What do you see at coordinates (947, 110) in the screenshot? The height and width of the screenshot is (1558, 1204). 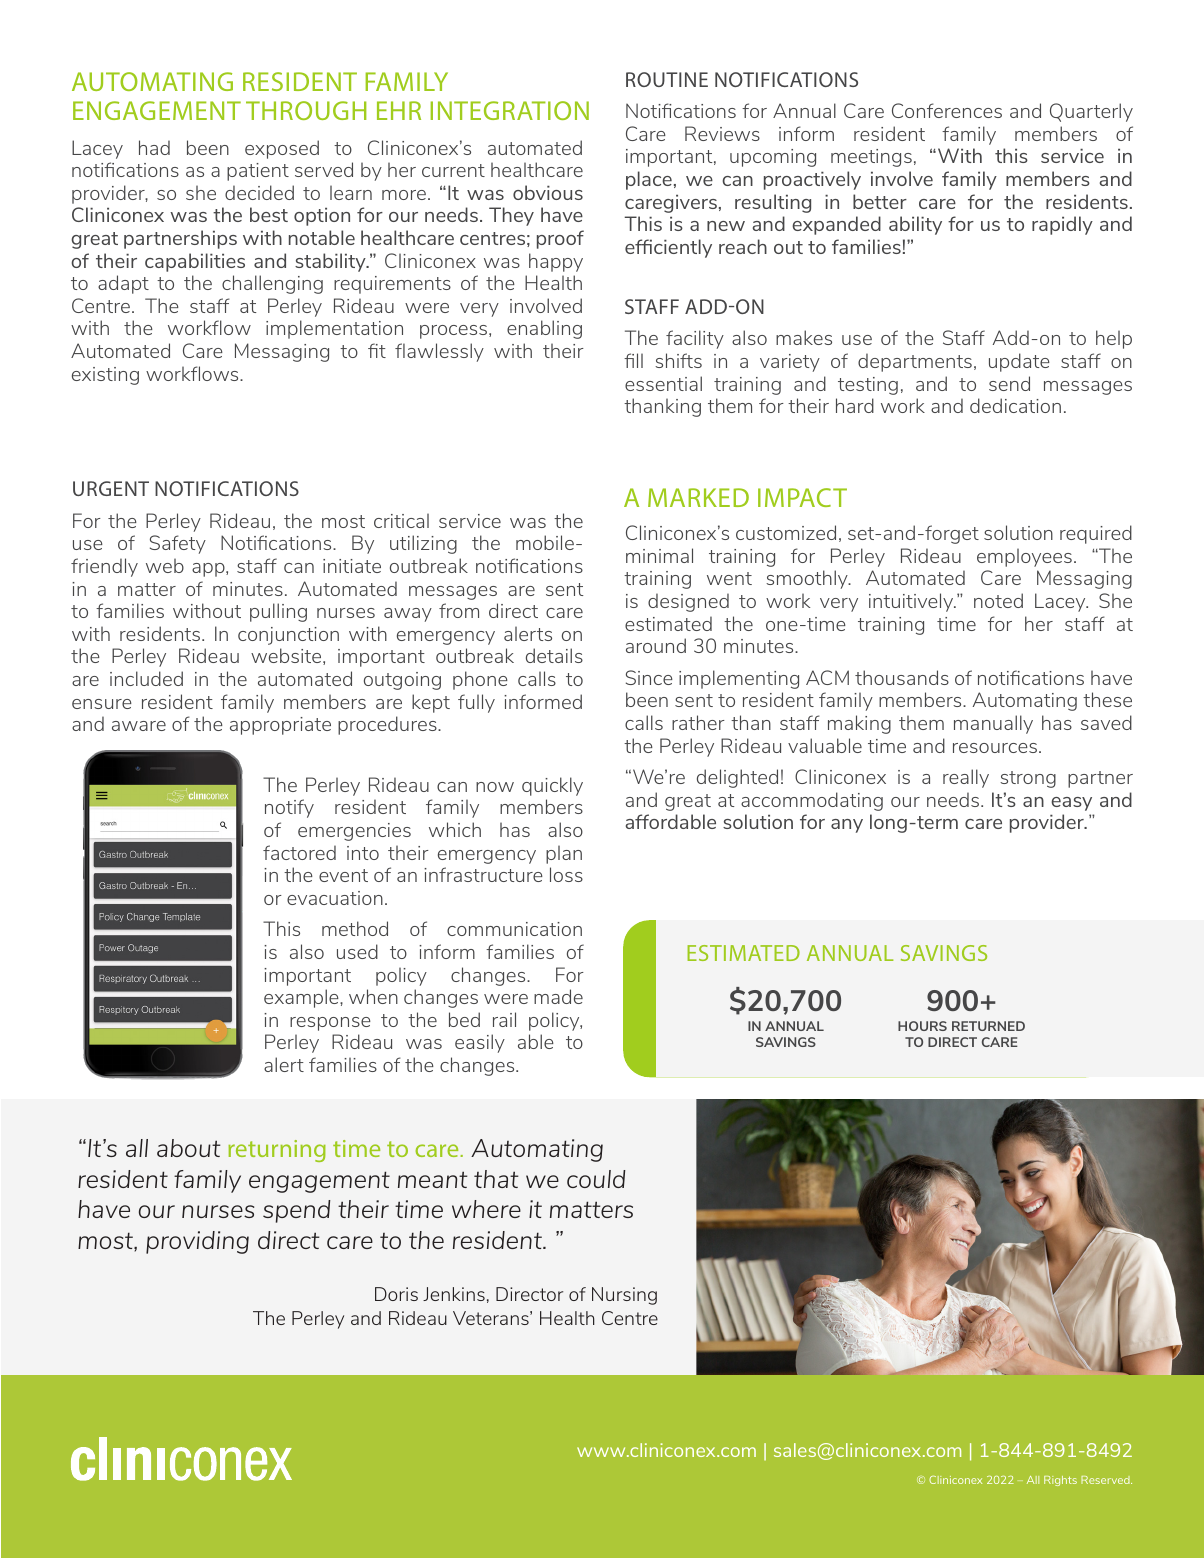 I see `Conferences` at bounding box center [947, 110].
